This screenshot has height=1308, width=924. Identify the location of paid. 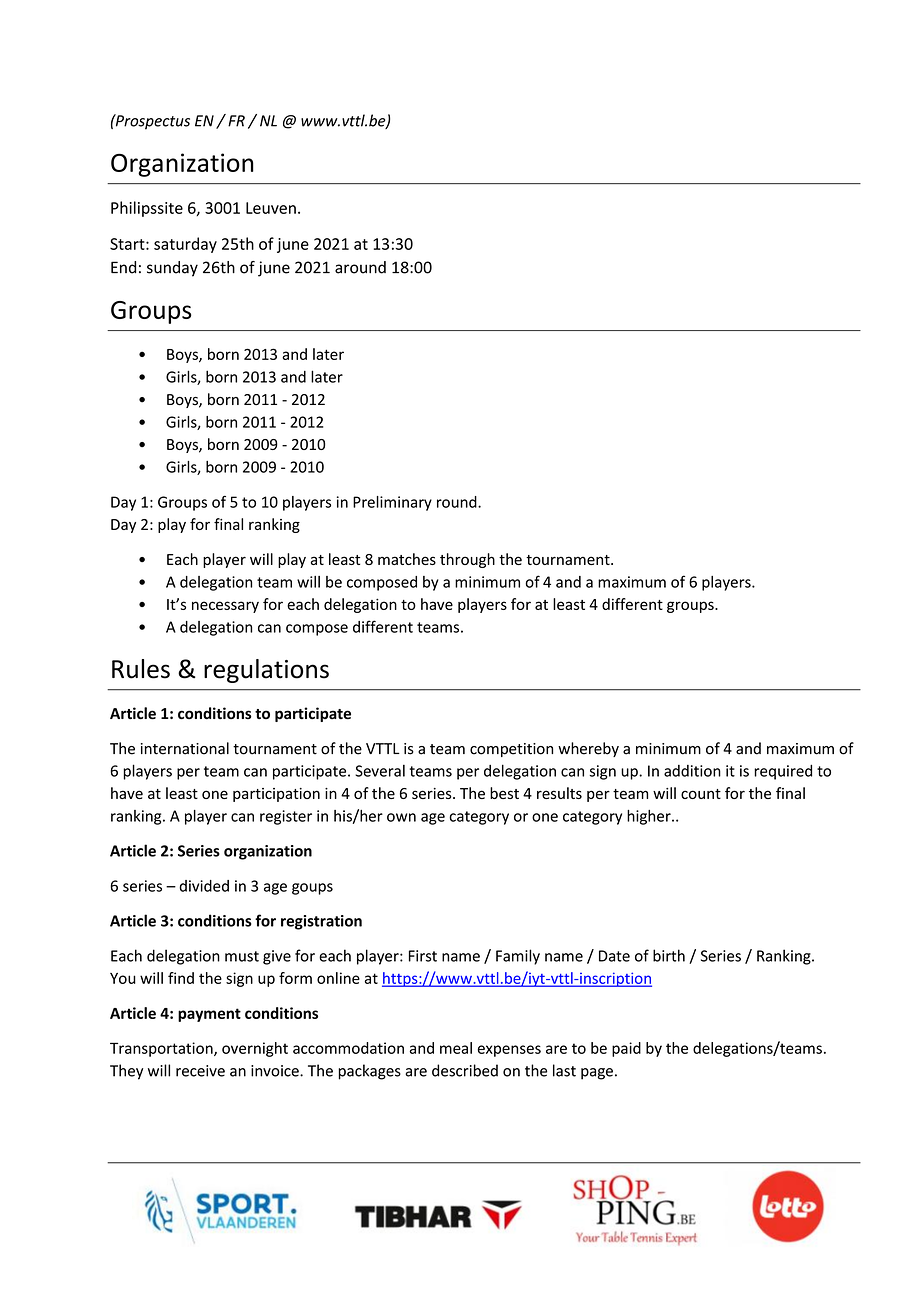
(626, 1049).
